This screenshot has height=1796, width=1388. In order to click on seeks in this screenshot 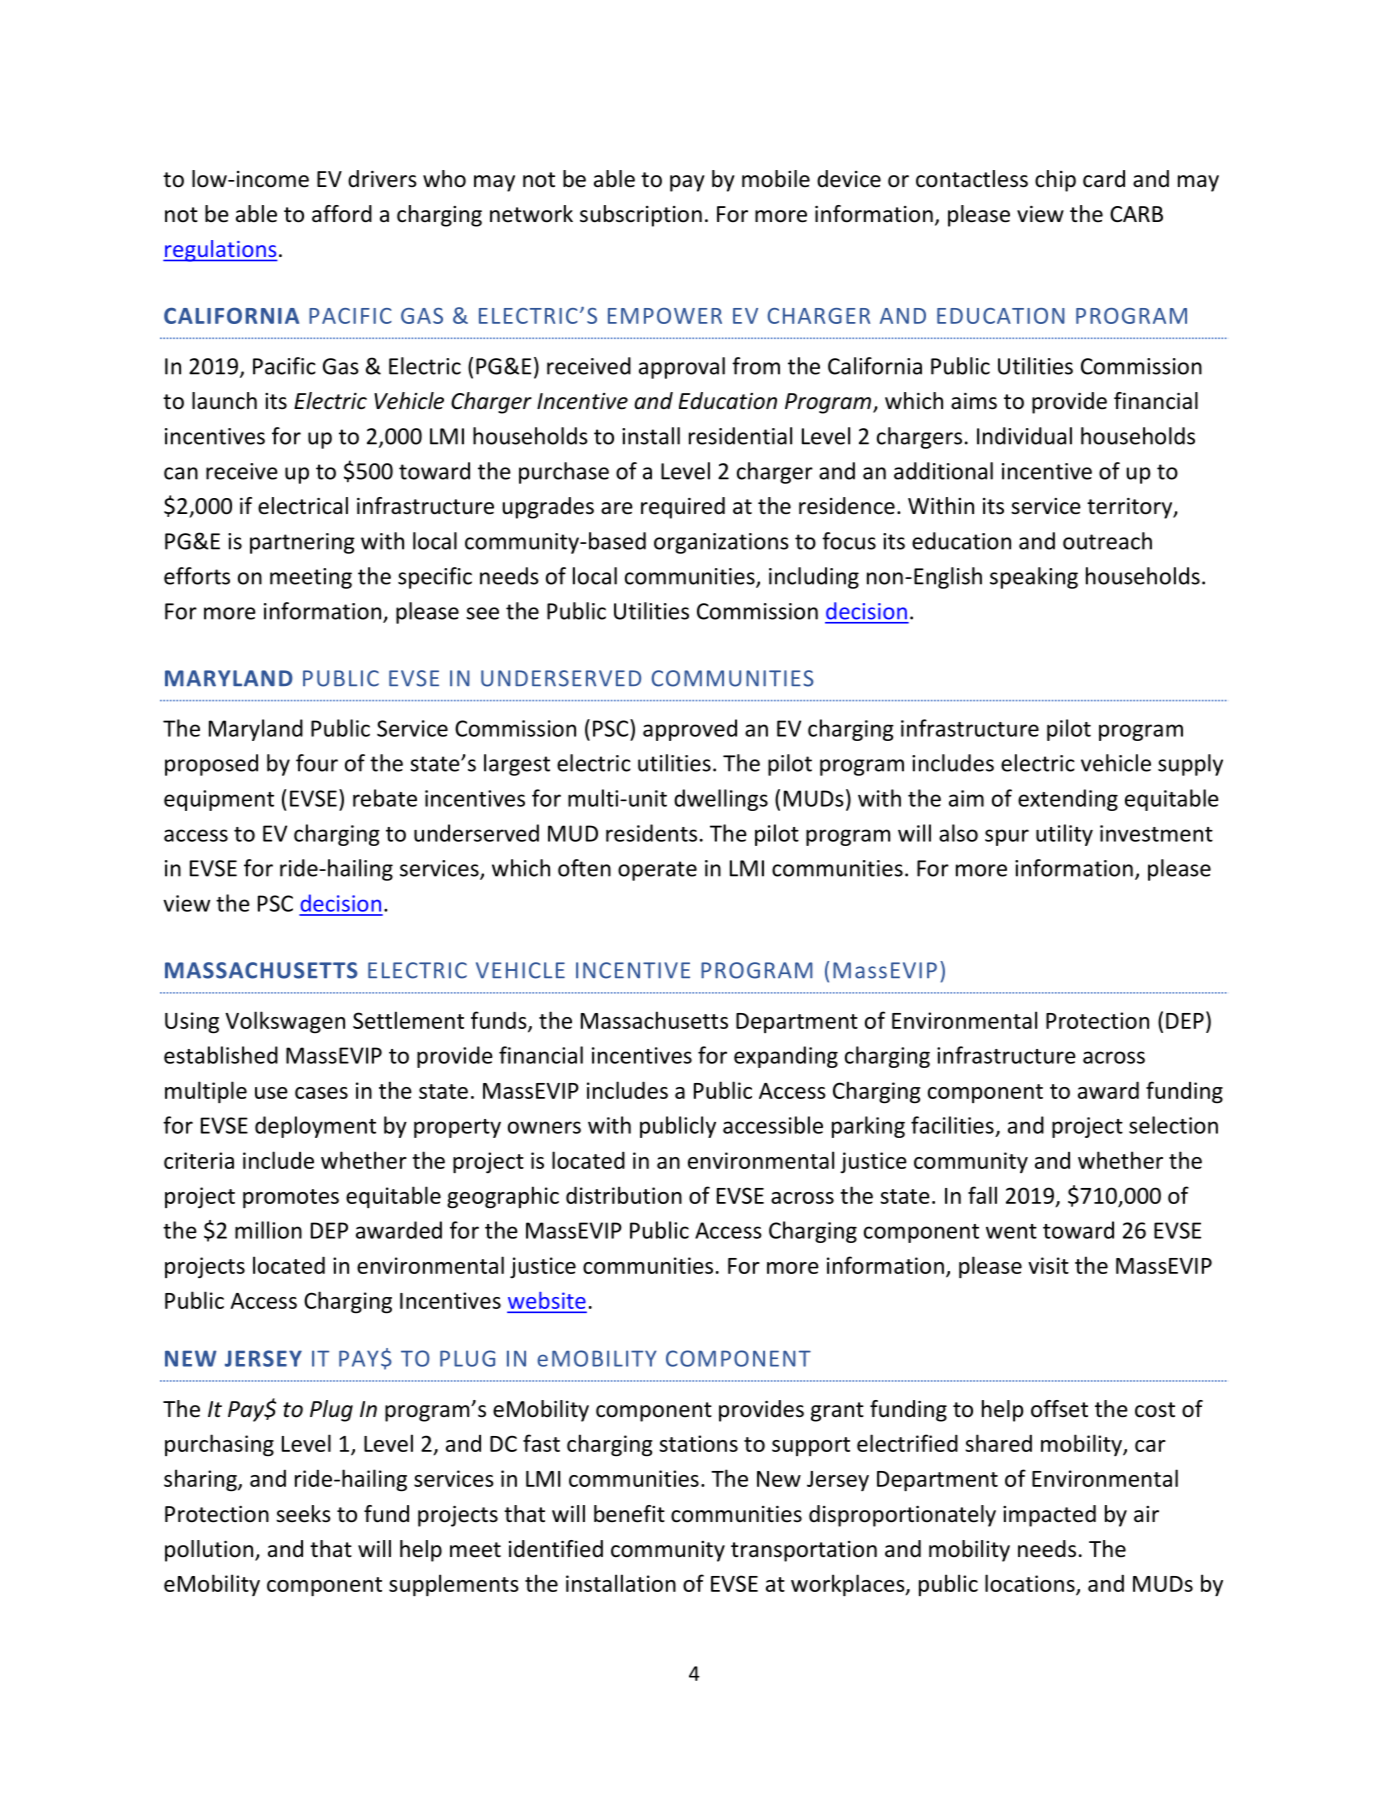, I will do `click(303, 1514)`.
